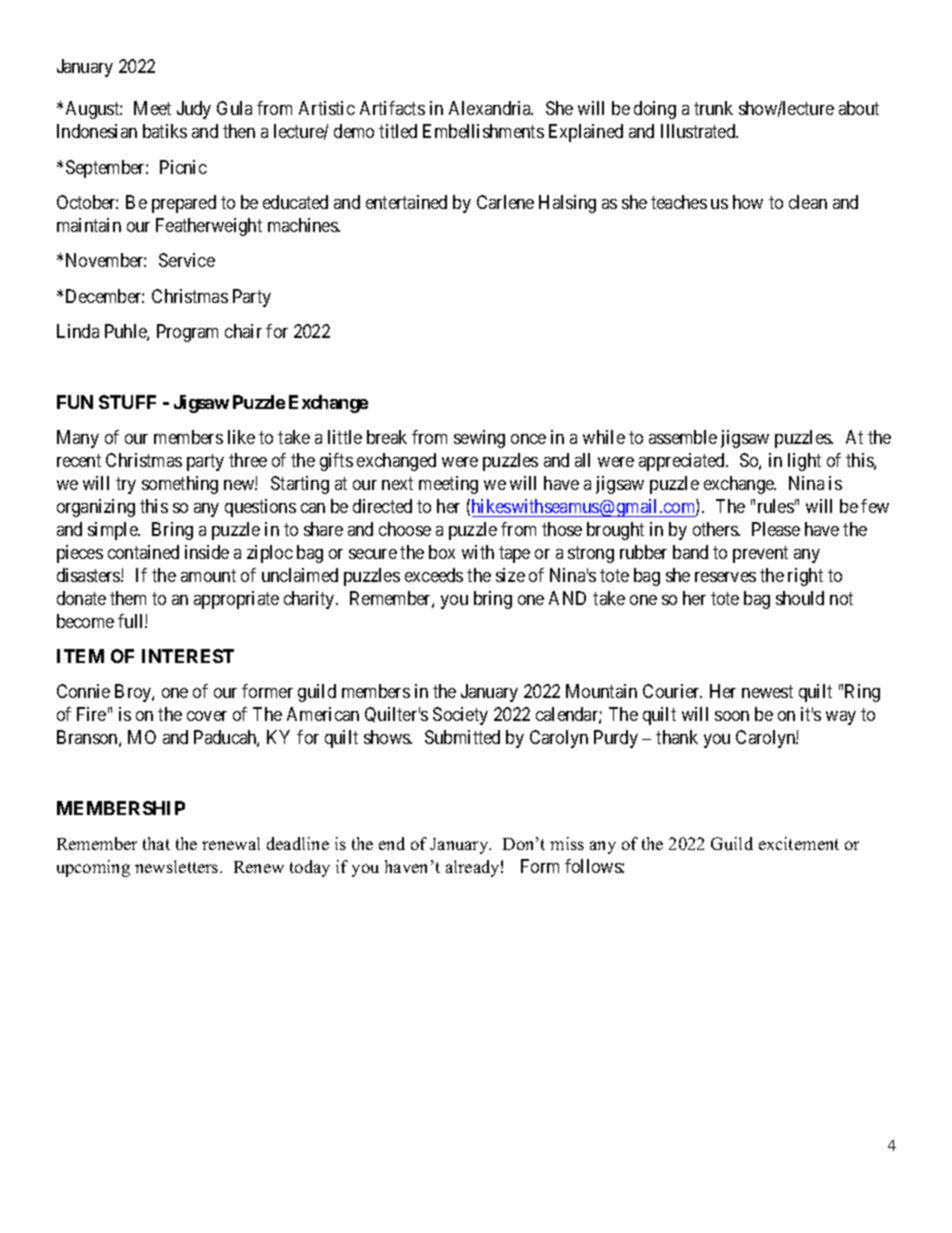  Describe the element at coordinates (156, 843) in the document. I see `that` at that location.
